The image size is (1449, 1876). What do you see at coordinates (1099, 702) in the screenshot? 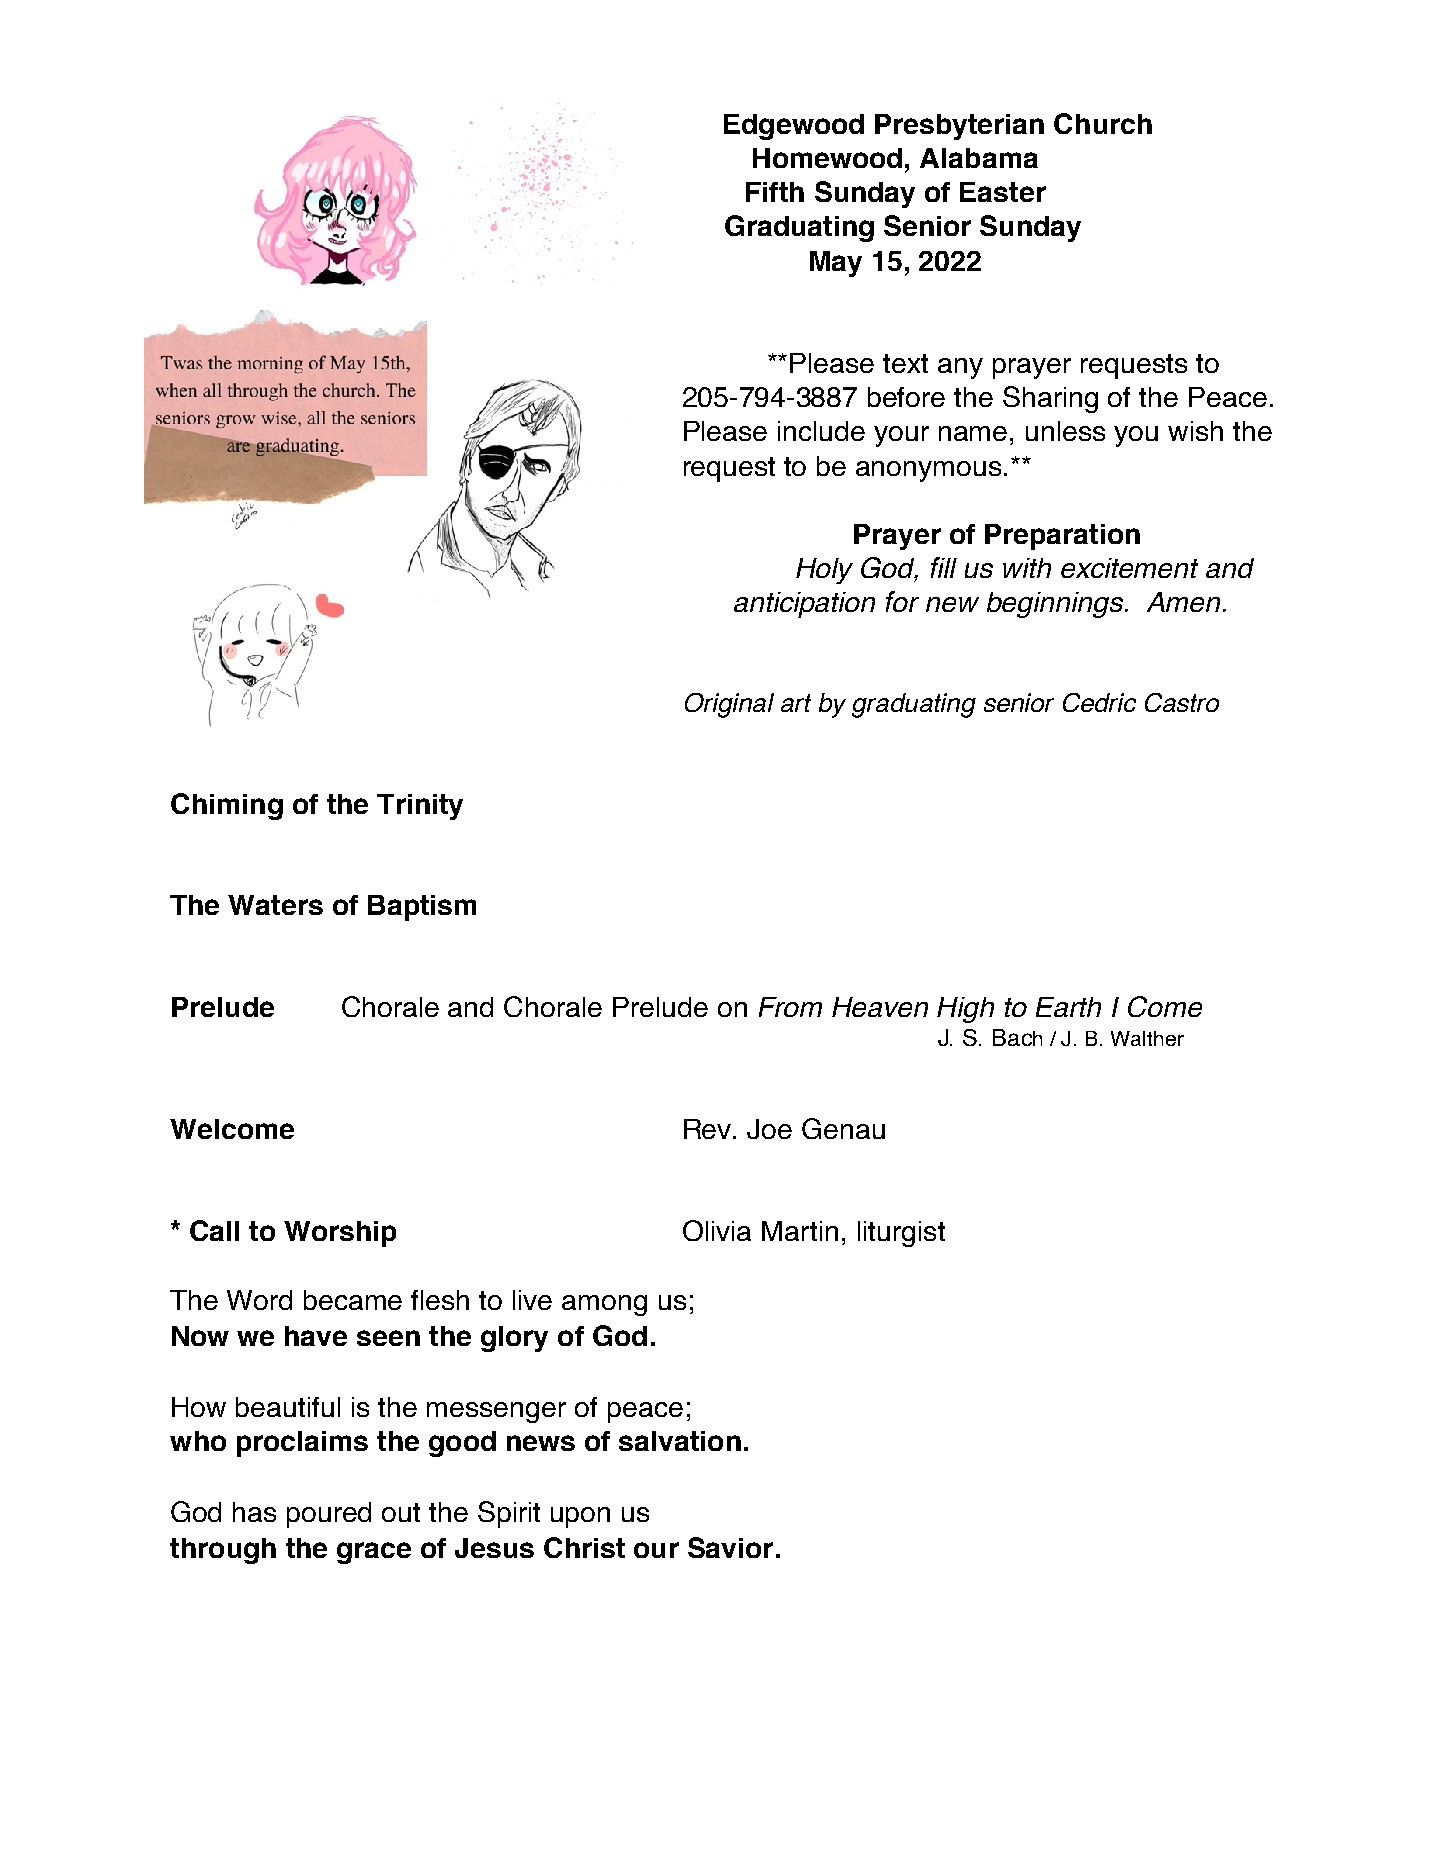
I see `Cedric` at bounding box center [1099, 702].
